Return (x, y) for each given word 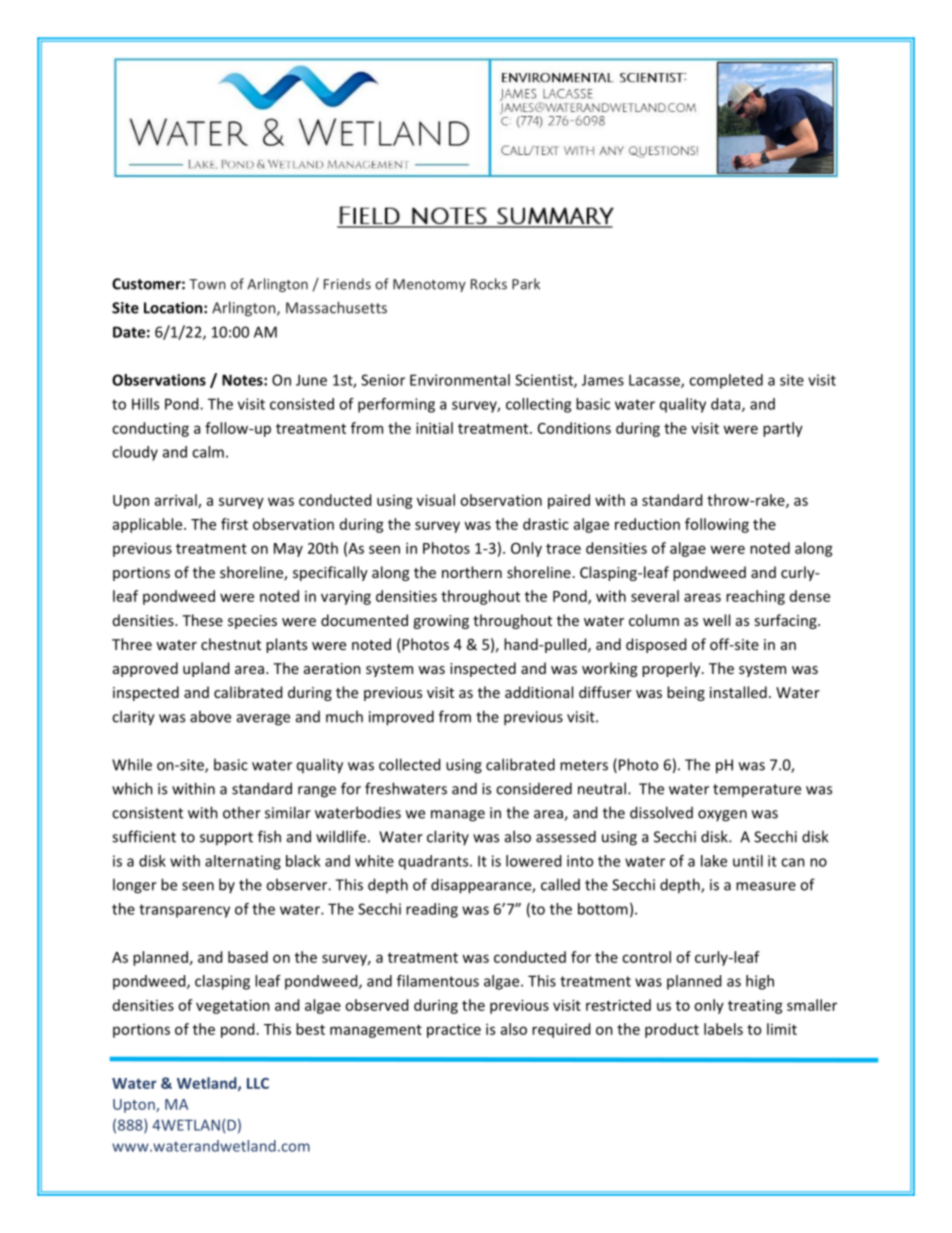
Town (207, 284)
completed (726, 381)
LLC (258, 1083)
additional (539, 692)
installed (738, 692)
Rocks (489, 284)
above (210, 716)
